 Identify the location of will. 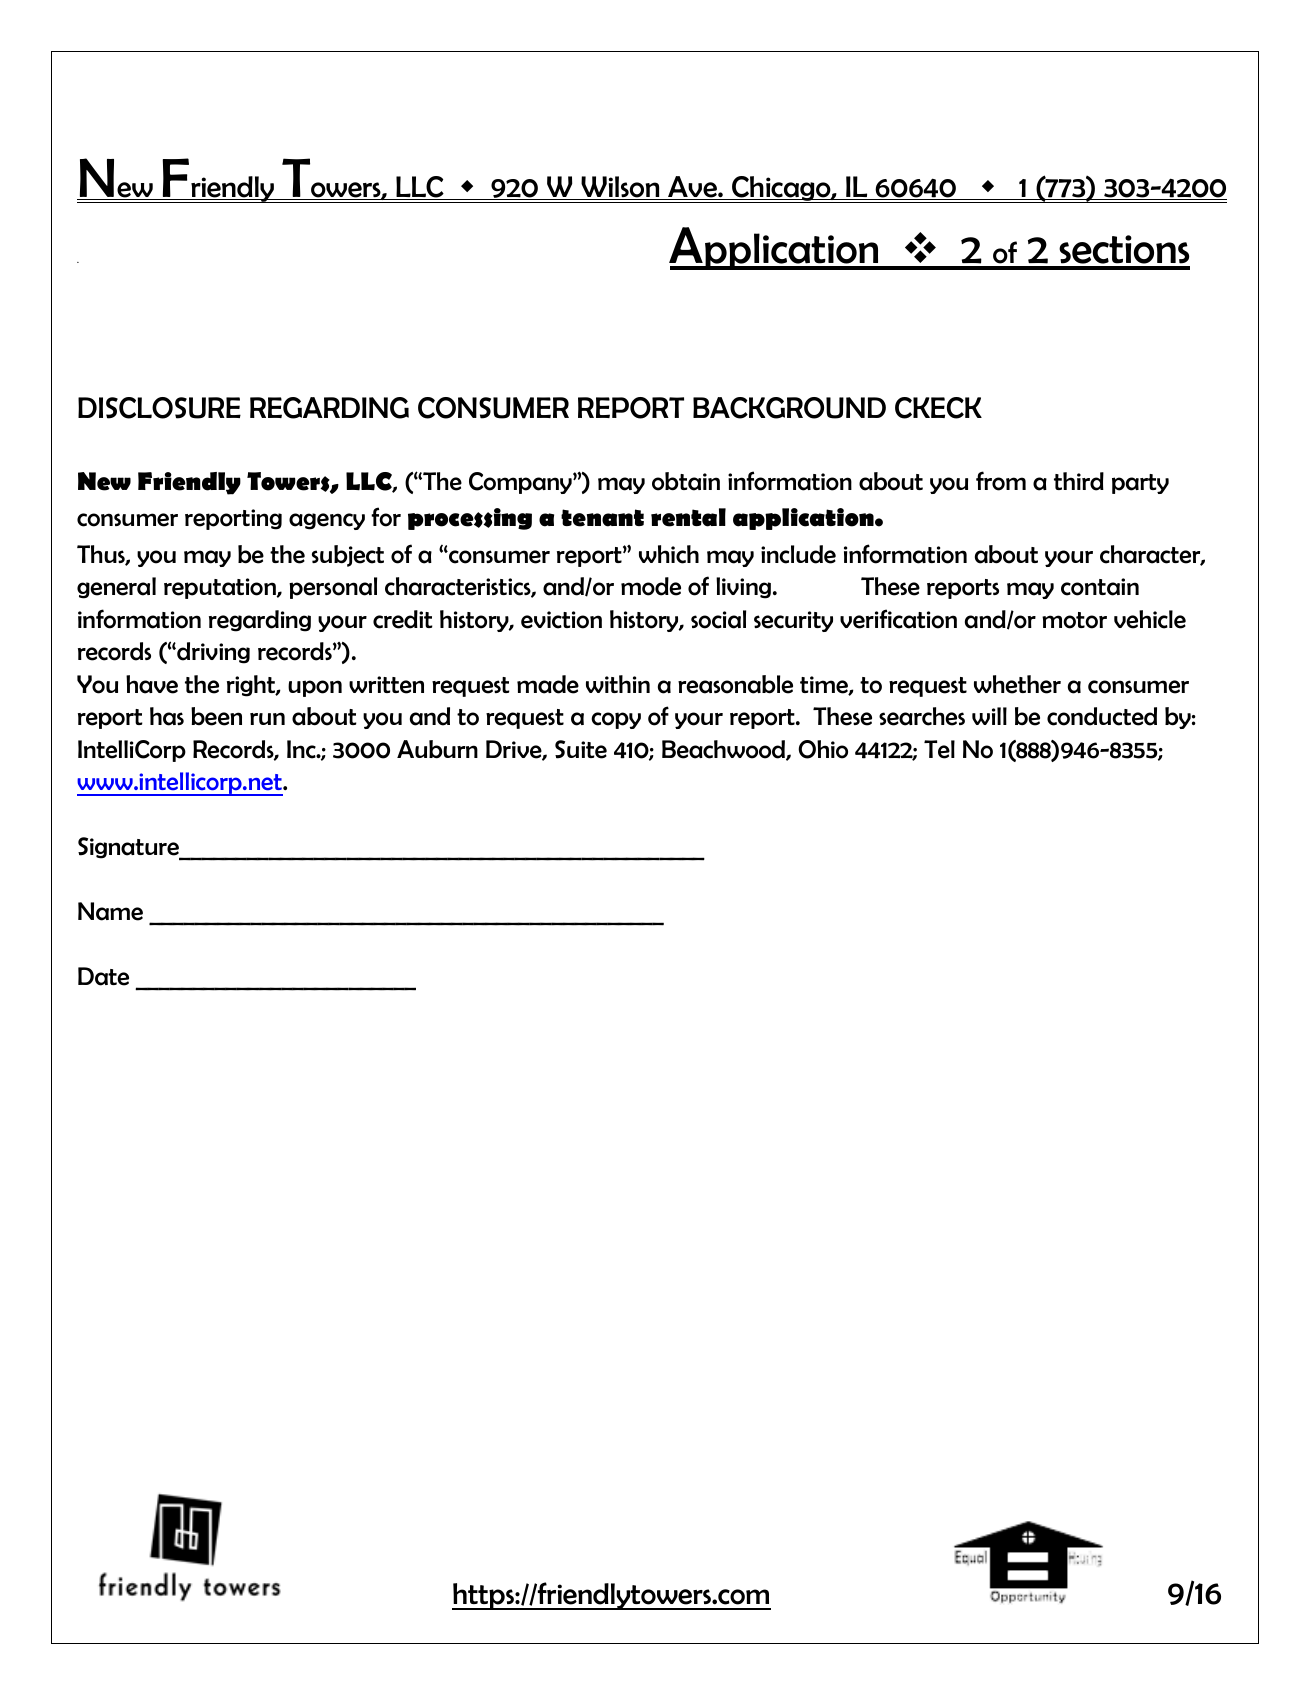
(989, 716).
